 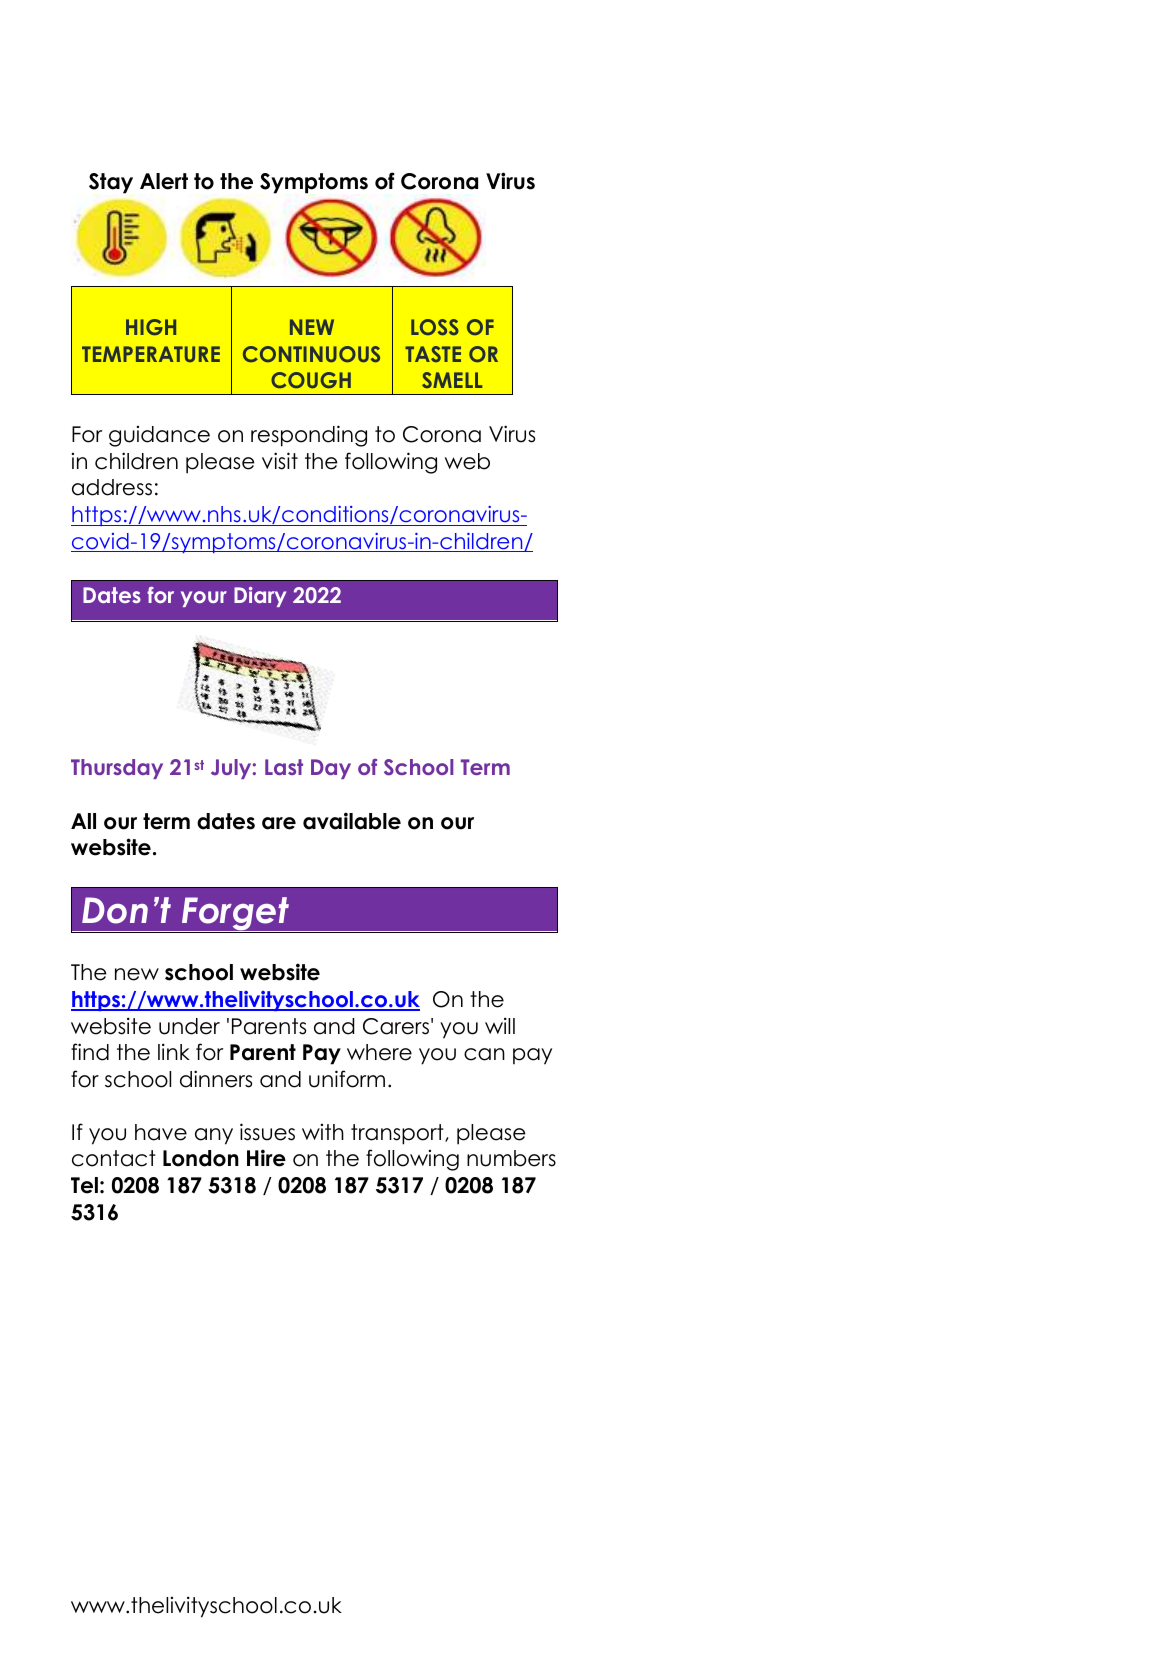 What do you see at coordinates (511, 1158) in the screenshot?
I see `numbers` at bounding box center [511, 1158].
